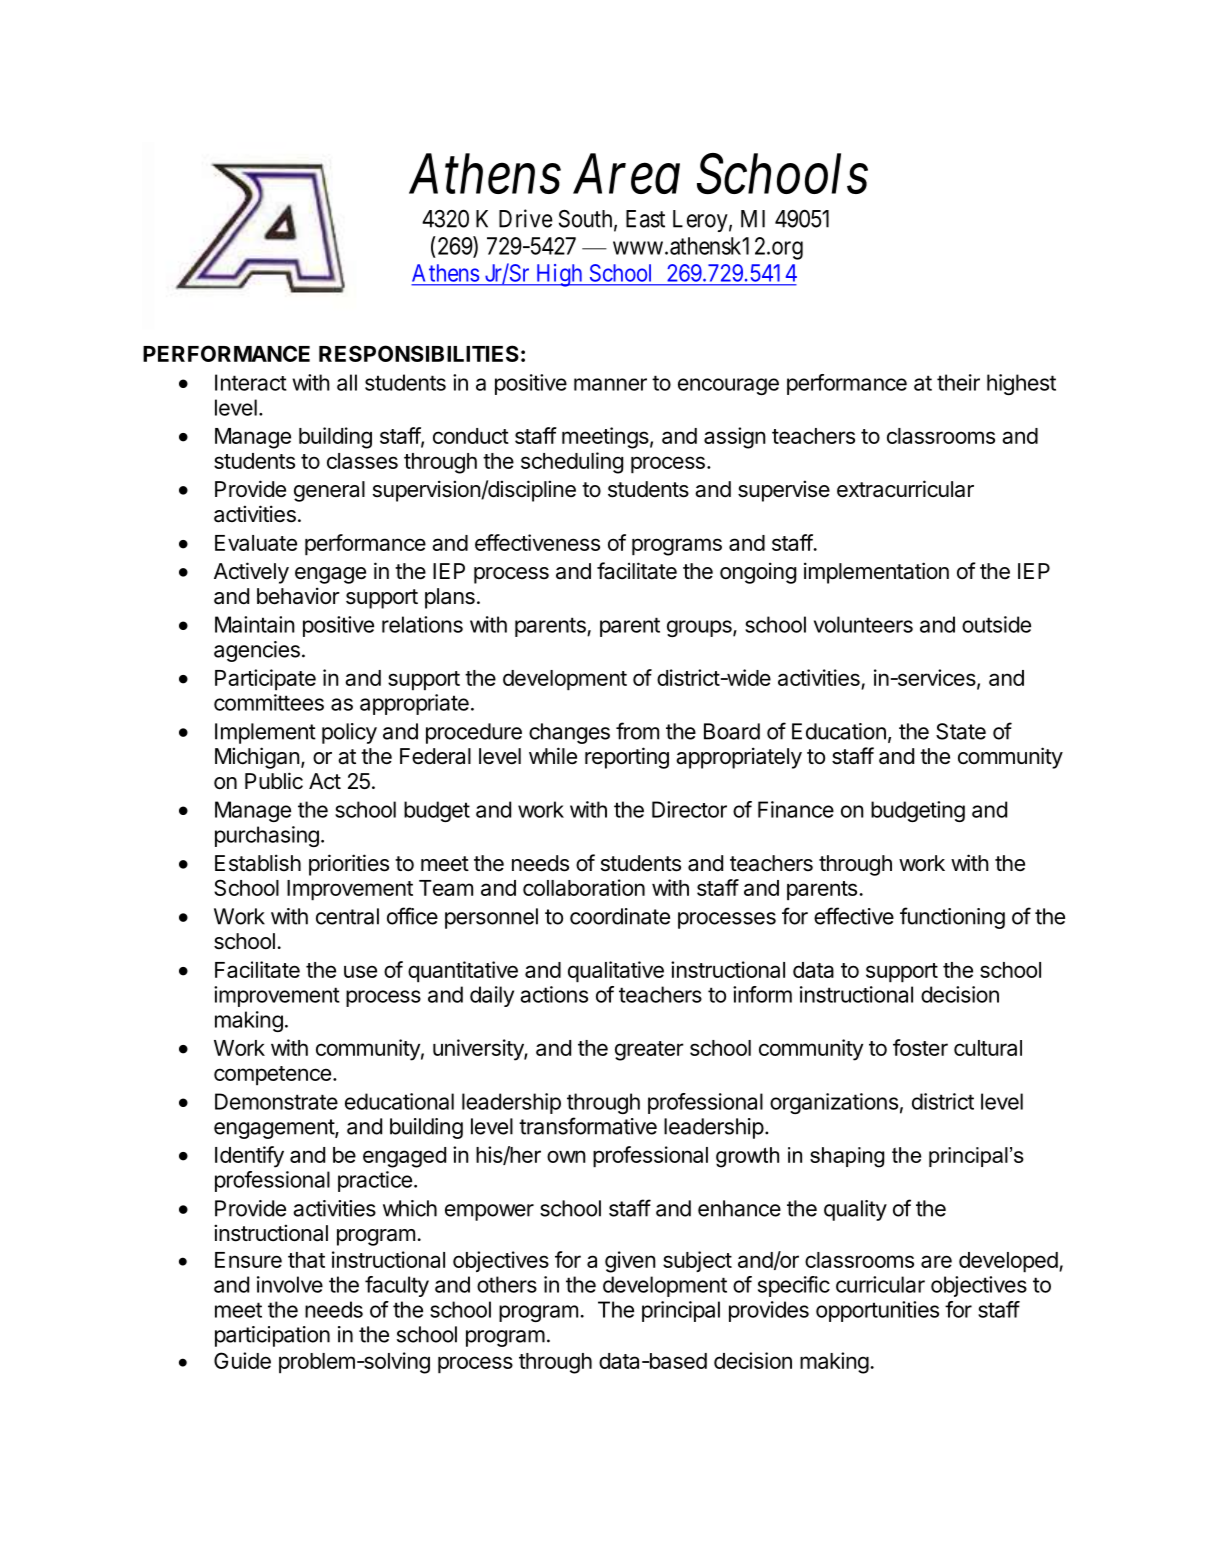 The height and width of the image is (1563, 1208). Describe the element at coordinates (645, 219) in the image. I see `East` at that location.
